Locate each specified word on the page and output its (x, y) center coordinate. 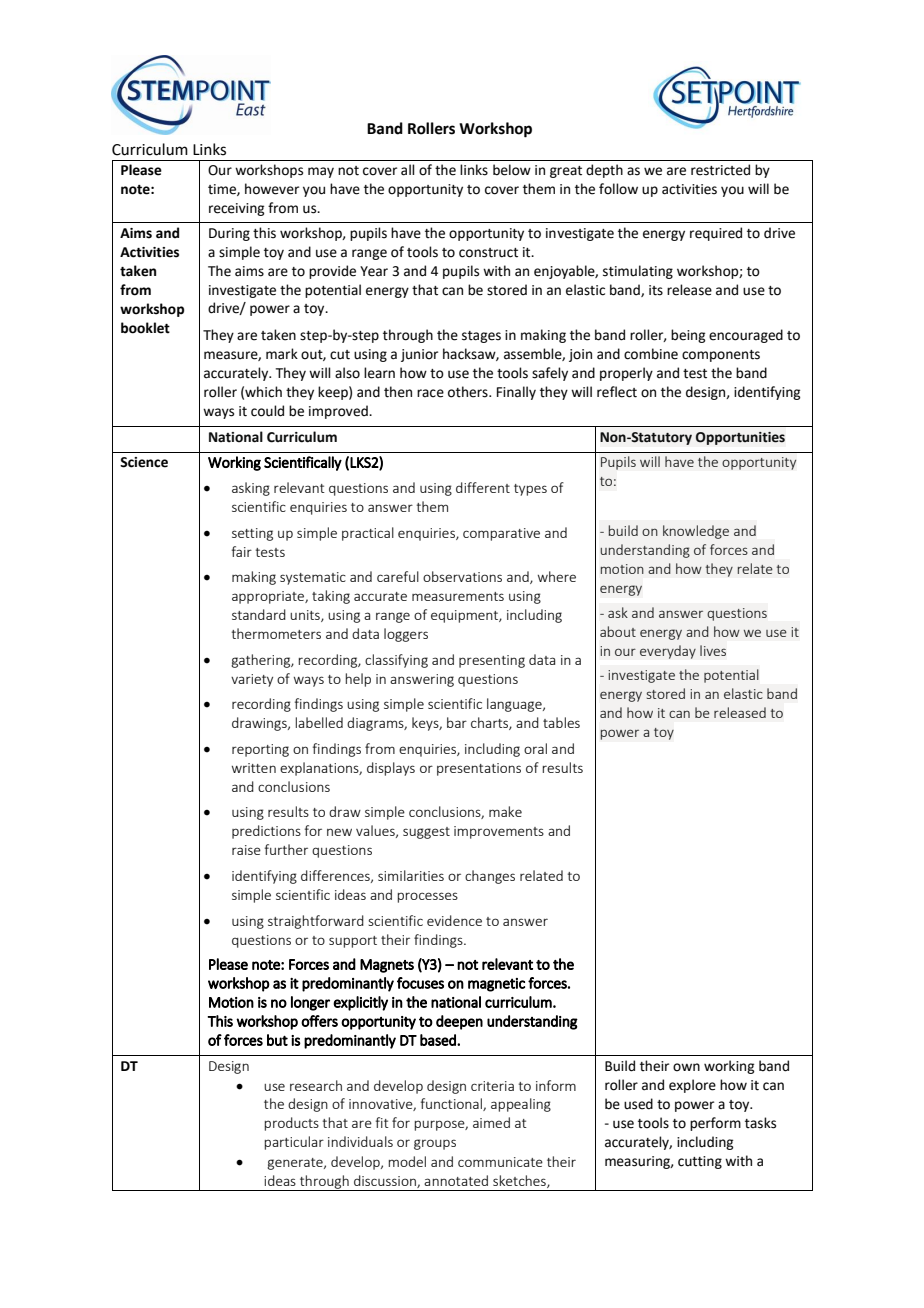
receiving (236, 209)
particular (294, 1143)
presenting (492, 661)
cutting (700, 1162)
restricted (720, 170)
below (512, 170)
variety (252, 680)
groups (435, 1144)
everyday (668, 652)
